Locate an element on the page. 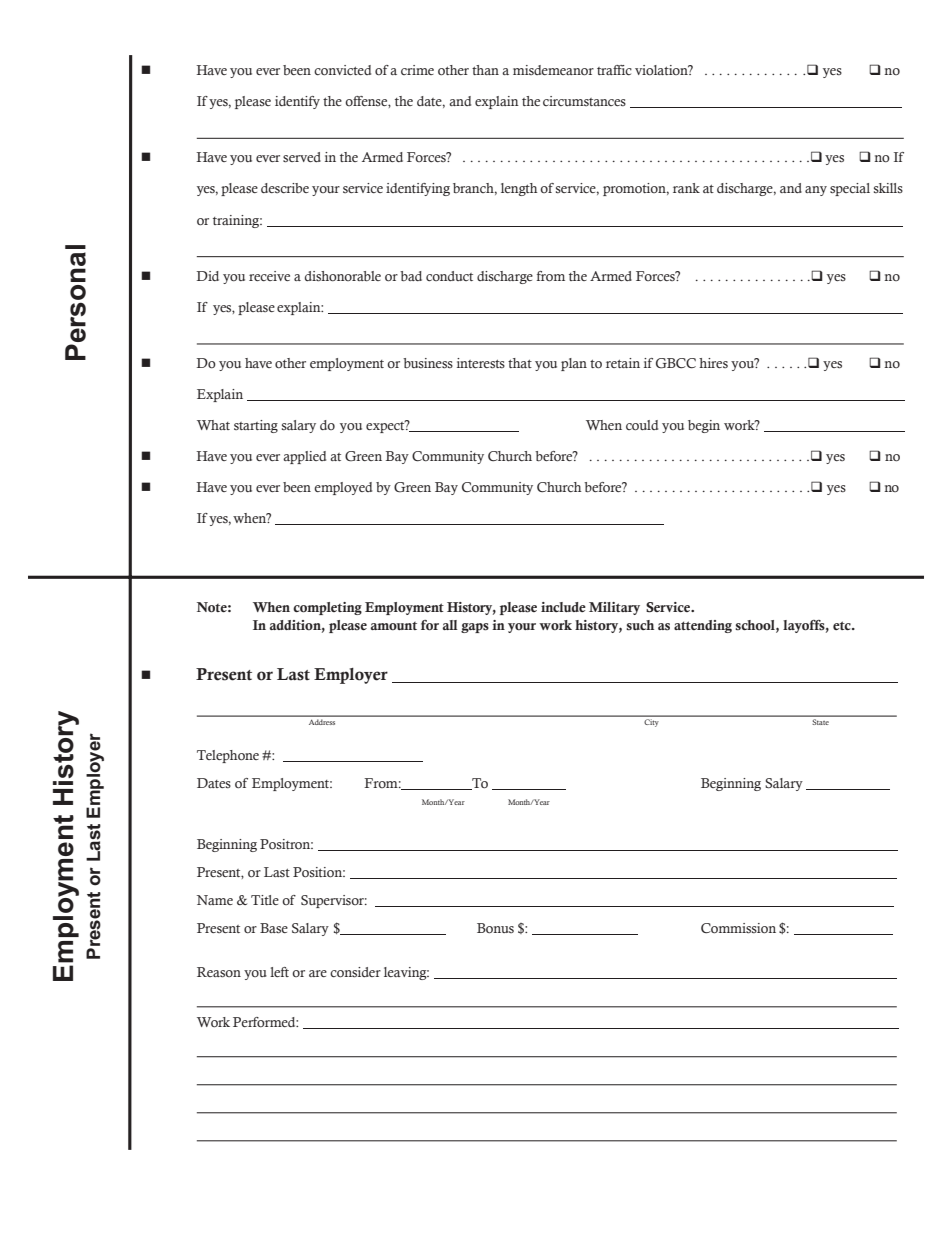  etc is located at coordinates (843, 625).
